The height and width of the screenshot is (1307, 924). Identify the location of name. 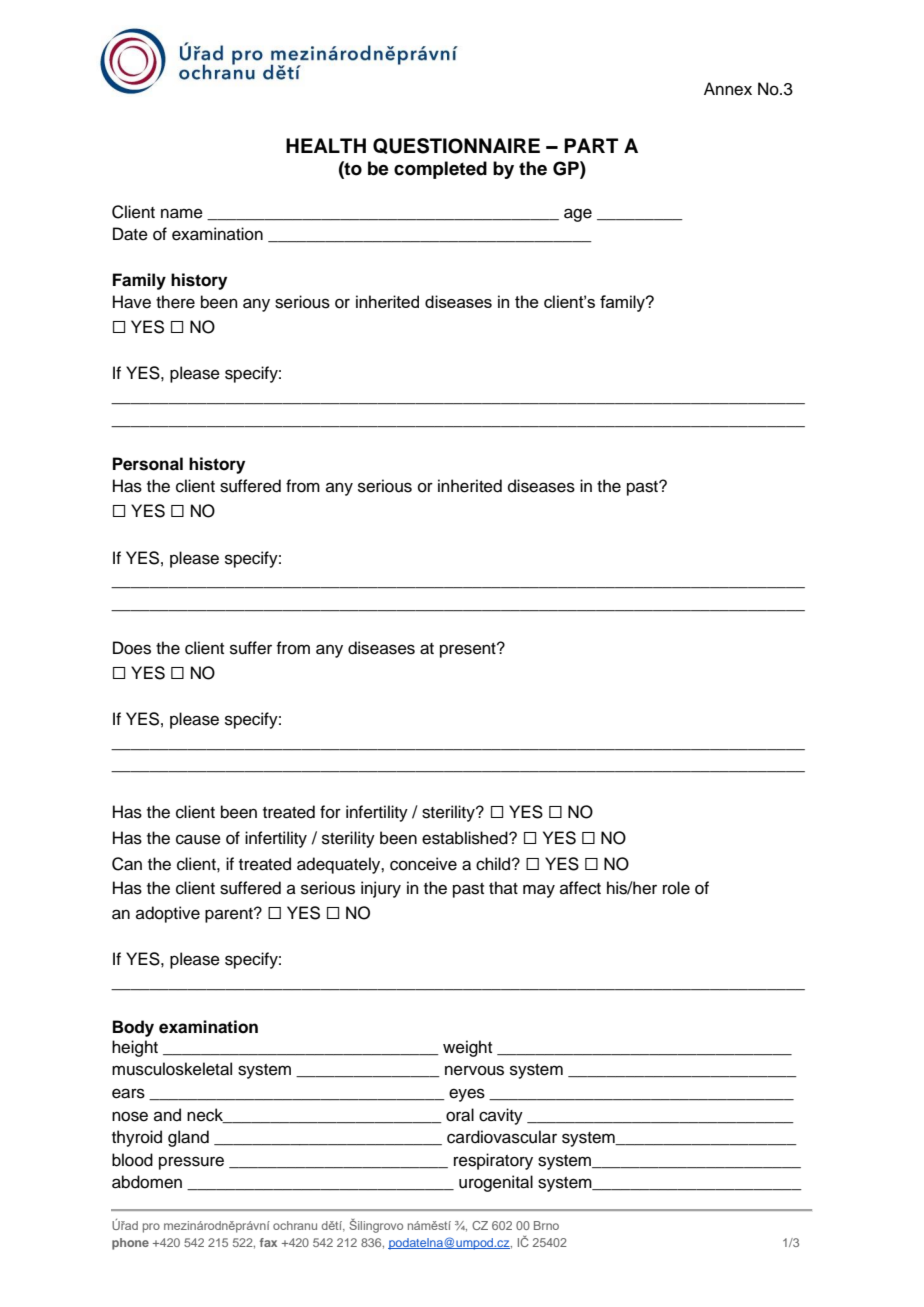
(182, 213).
